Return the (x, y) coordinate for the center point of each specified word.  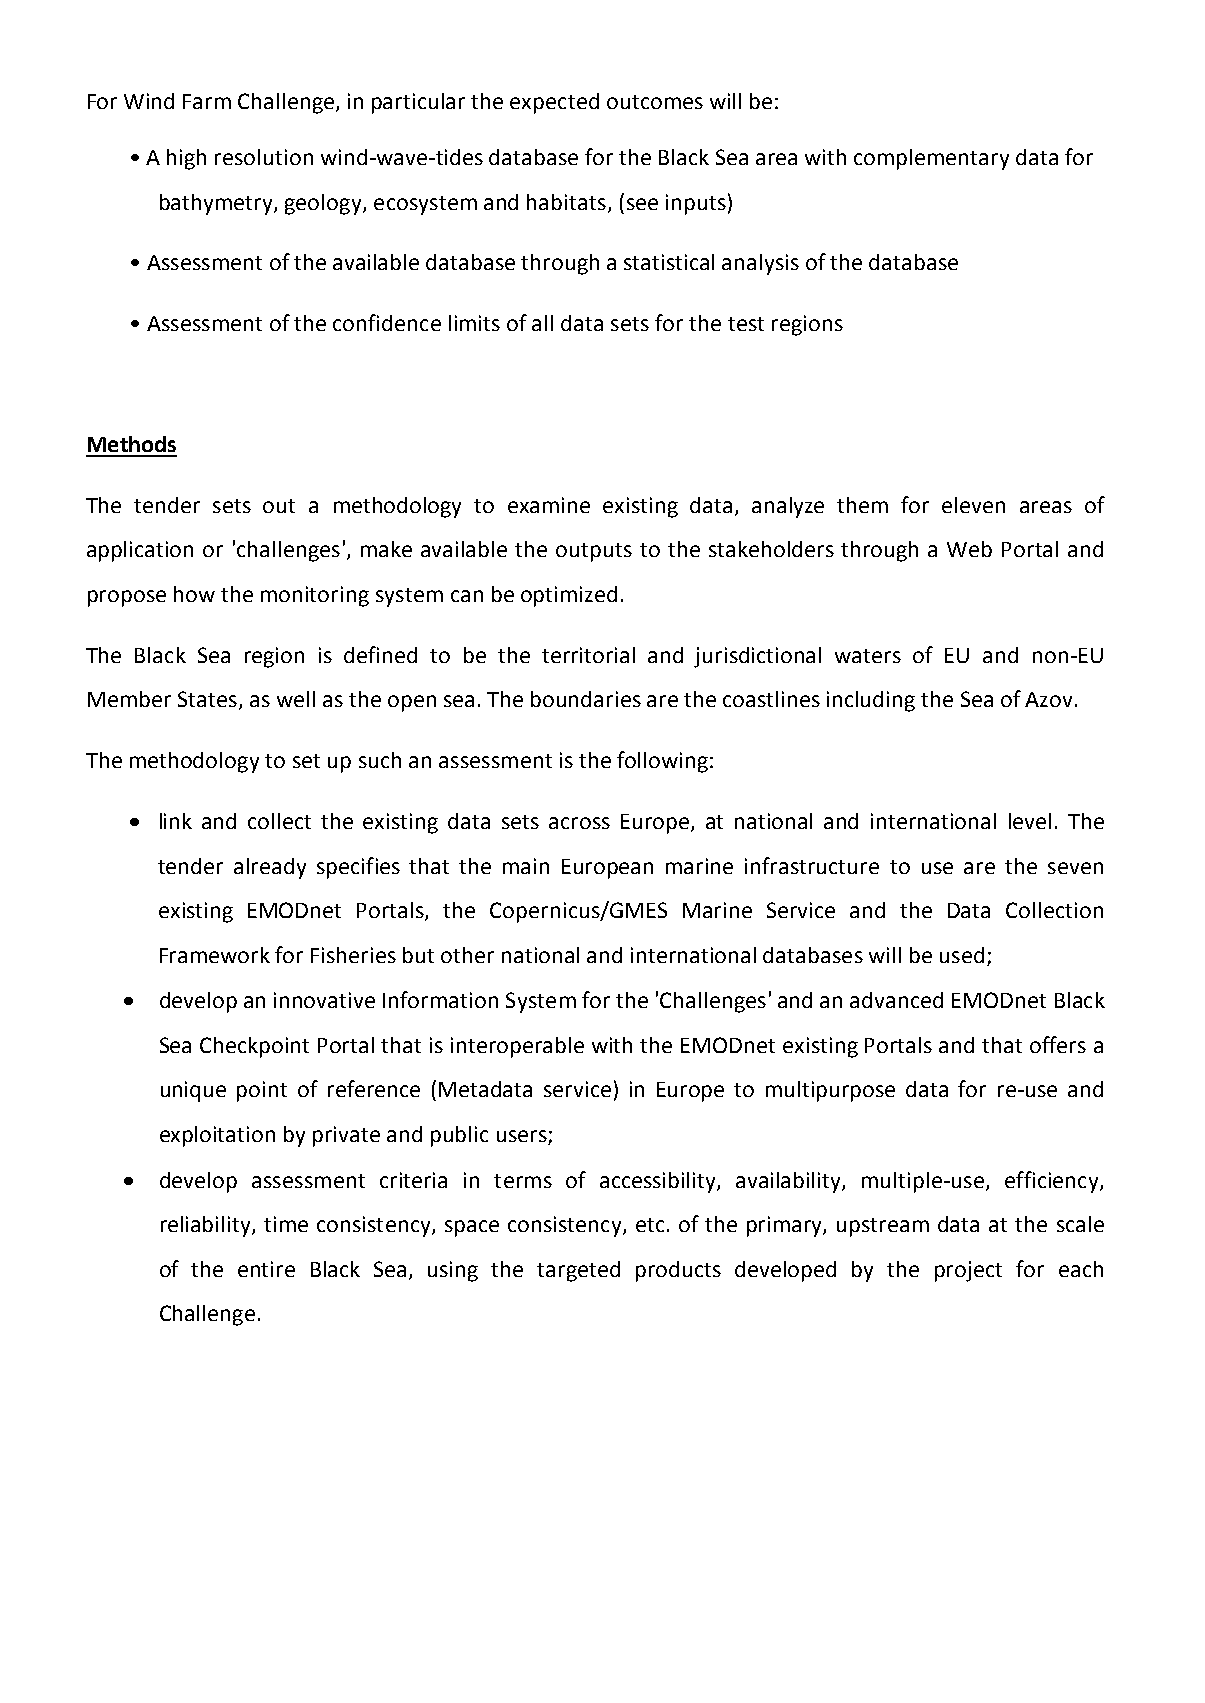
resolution (264, 157)
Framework (215, 955)
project (968, 1271)
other (467, 955)
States (207, 699)
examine (549, 505)
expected (554, 103)
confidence (387, 322)
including (871, 701)
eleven (973, 505)
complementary (931, 159)
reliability (207, 1226)
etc (650, 1225)
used (962, 955)
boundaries (586, 699)
